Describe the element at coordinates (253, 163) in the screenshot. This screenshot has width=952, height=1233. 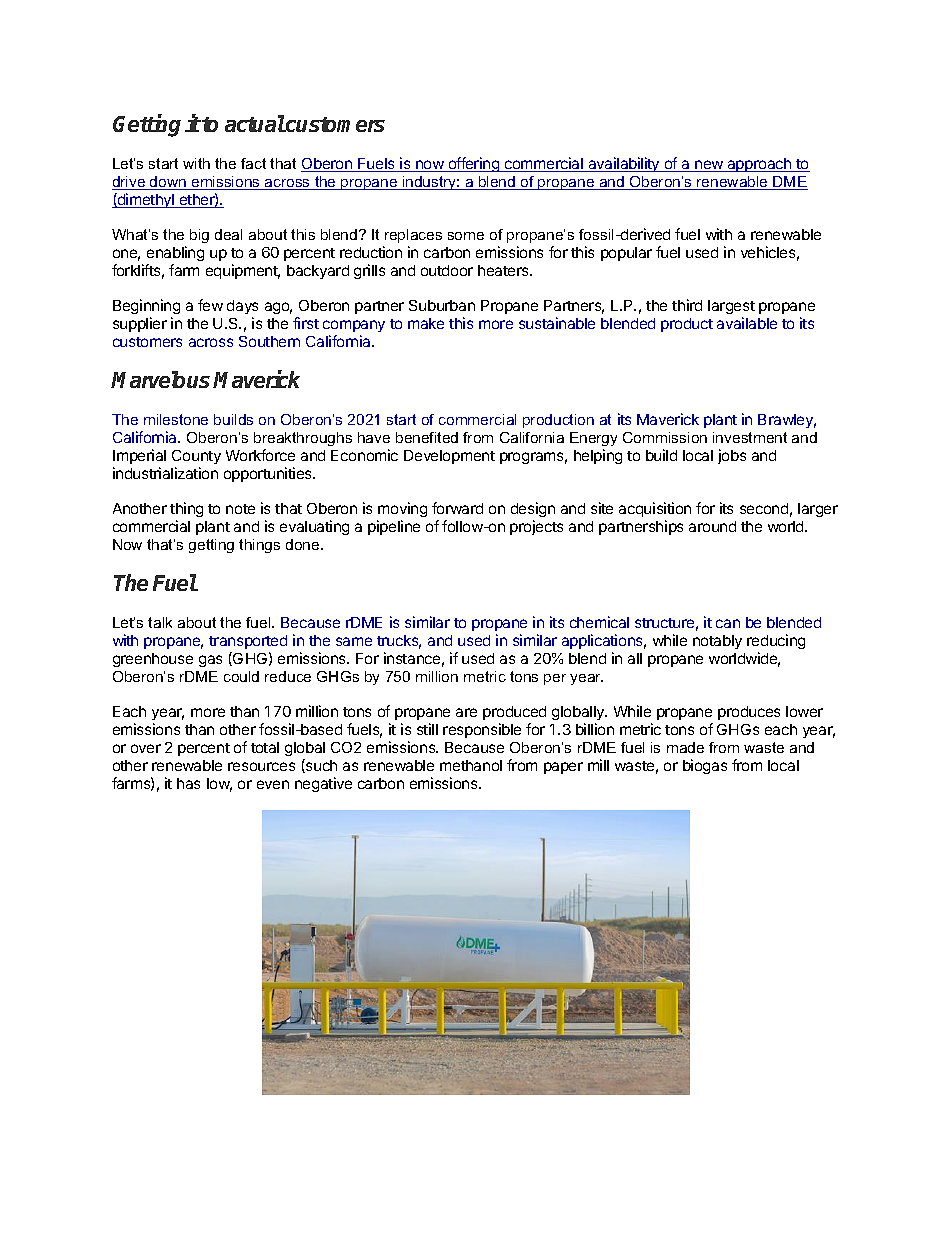
I see `fact` at that location.
